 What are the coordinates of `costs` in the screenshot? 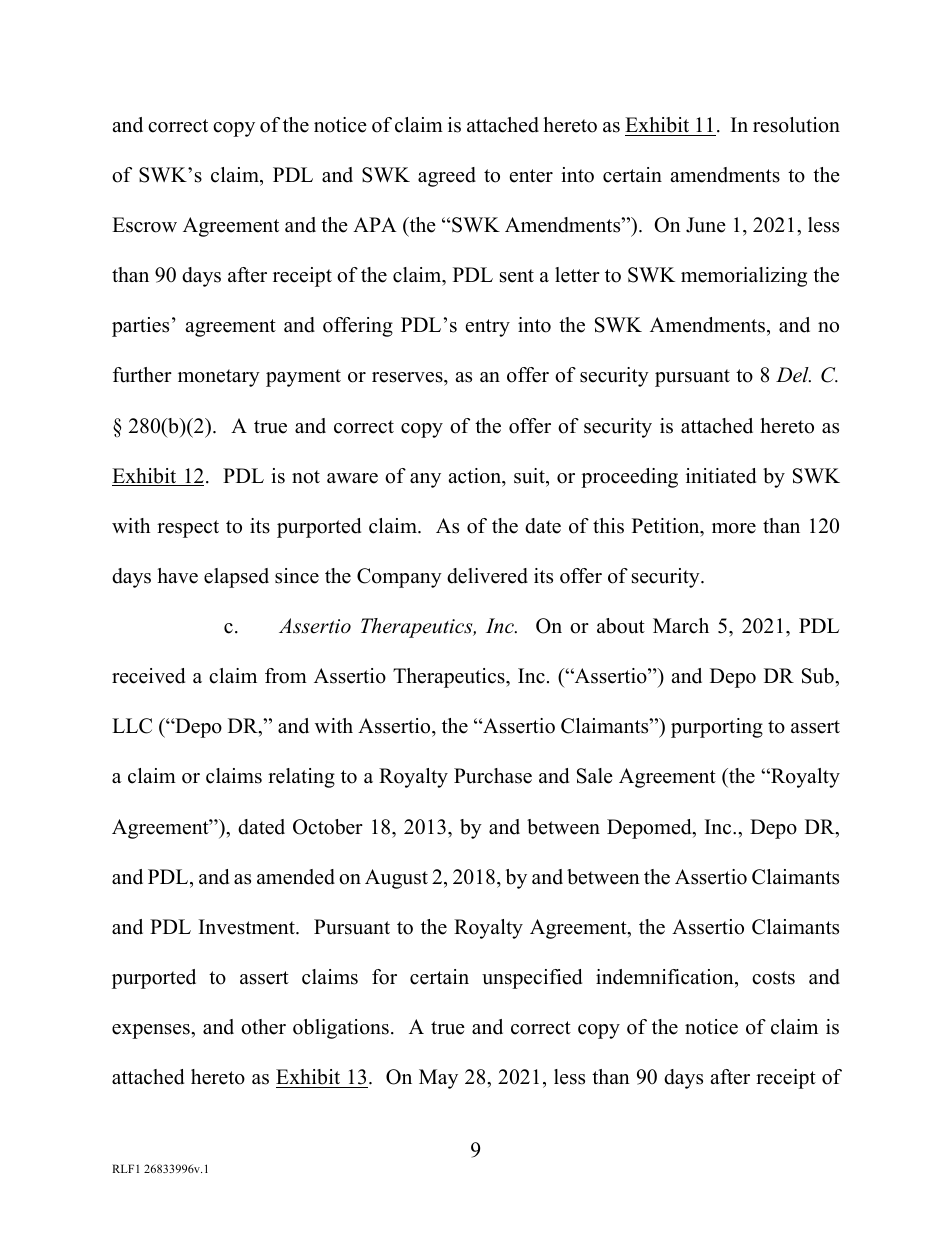 It's located at (773, 978).
